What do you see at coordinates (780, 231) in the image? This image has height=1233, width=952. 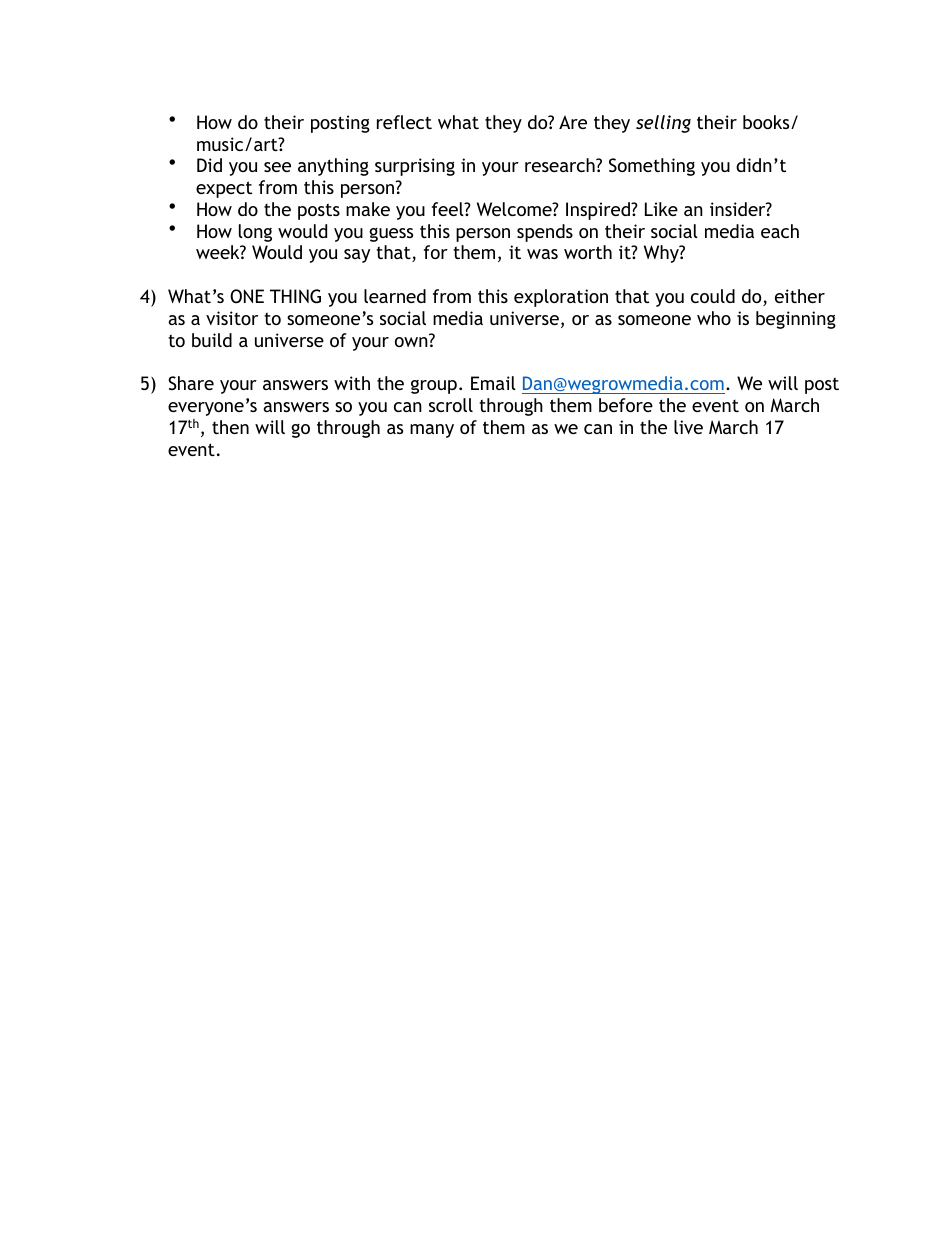 I see `each` at bounding box center [780, 231].
